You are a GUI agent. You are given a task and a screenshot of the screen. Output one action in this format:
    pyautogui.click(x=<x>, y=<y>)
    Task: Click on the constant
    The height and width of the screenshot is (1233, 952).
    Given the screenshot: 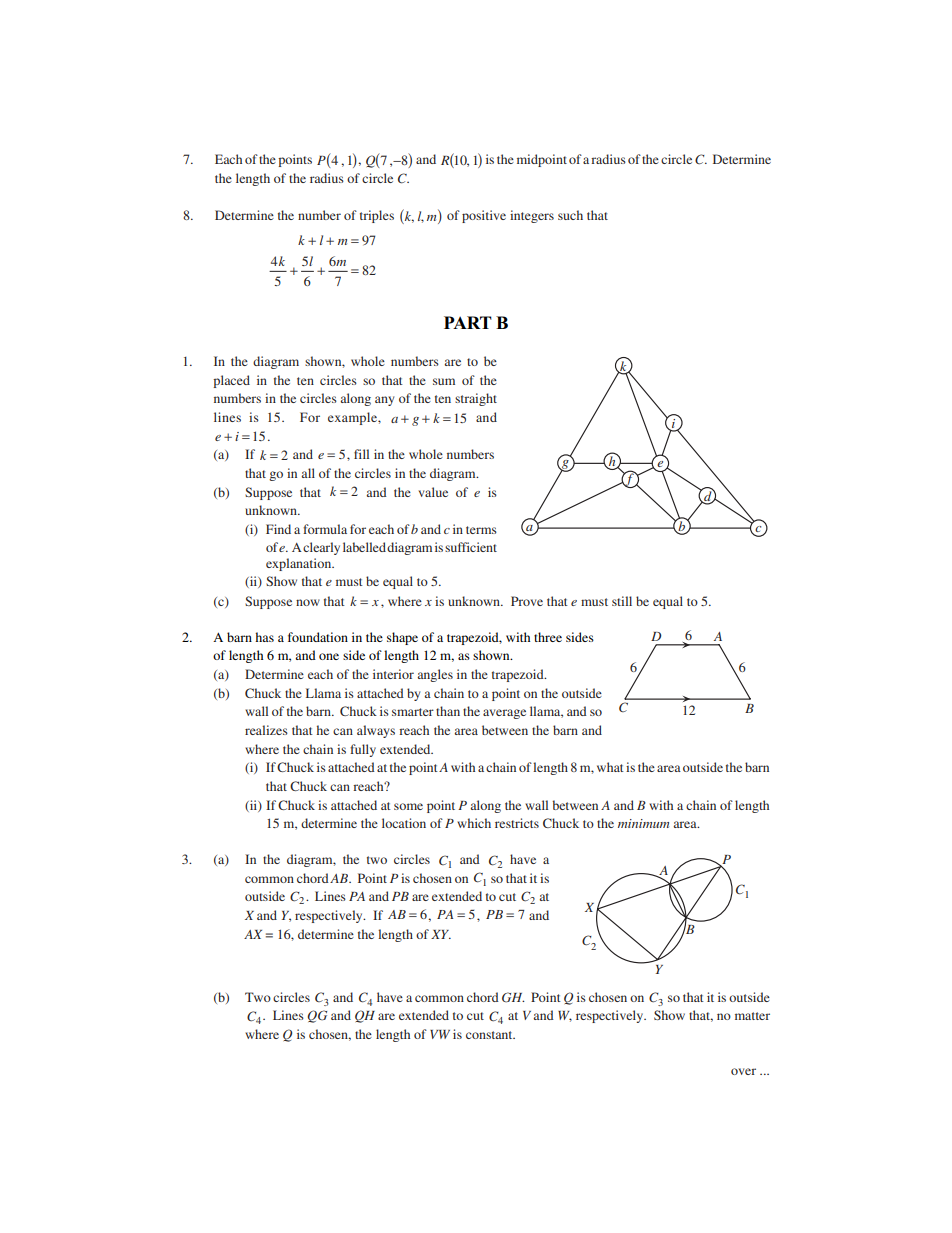 What is the action you would take?
    pyautogui.click(x=490, y=1035)
